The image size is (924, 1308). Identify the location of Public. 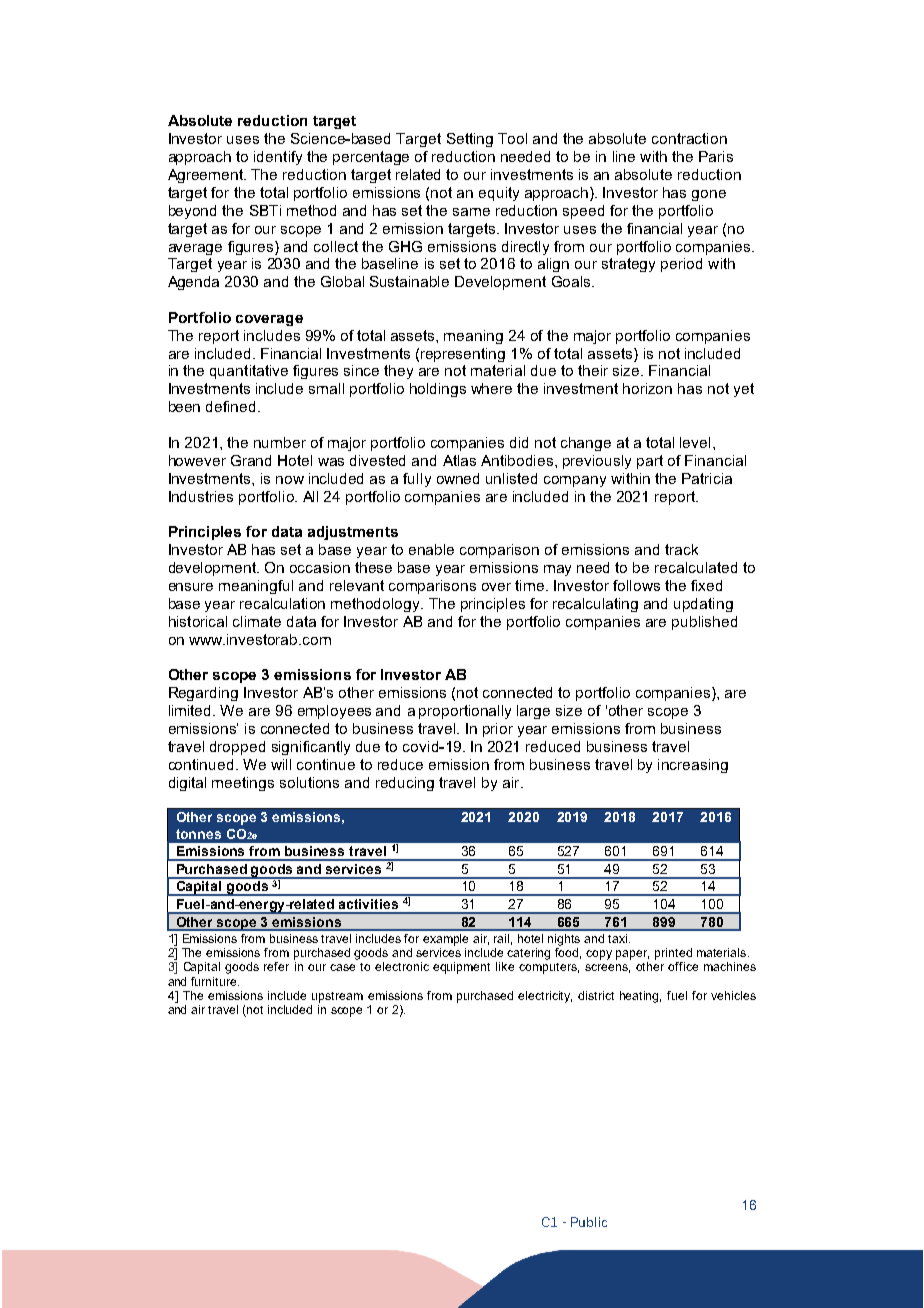
(589, 1222).
